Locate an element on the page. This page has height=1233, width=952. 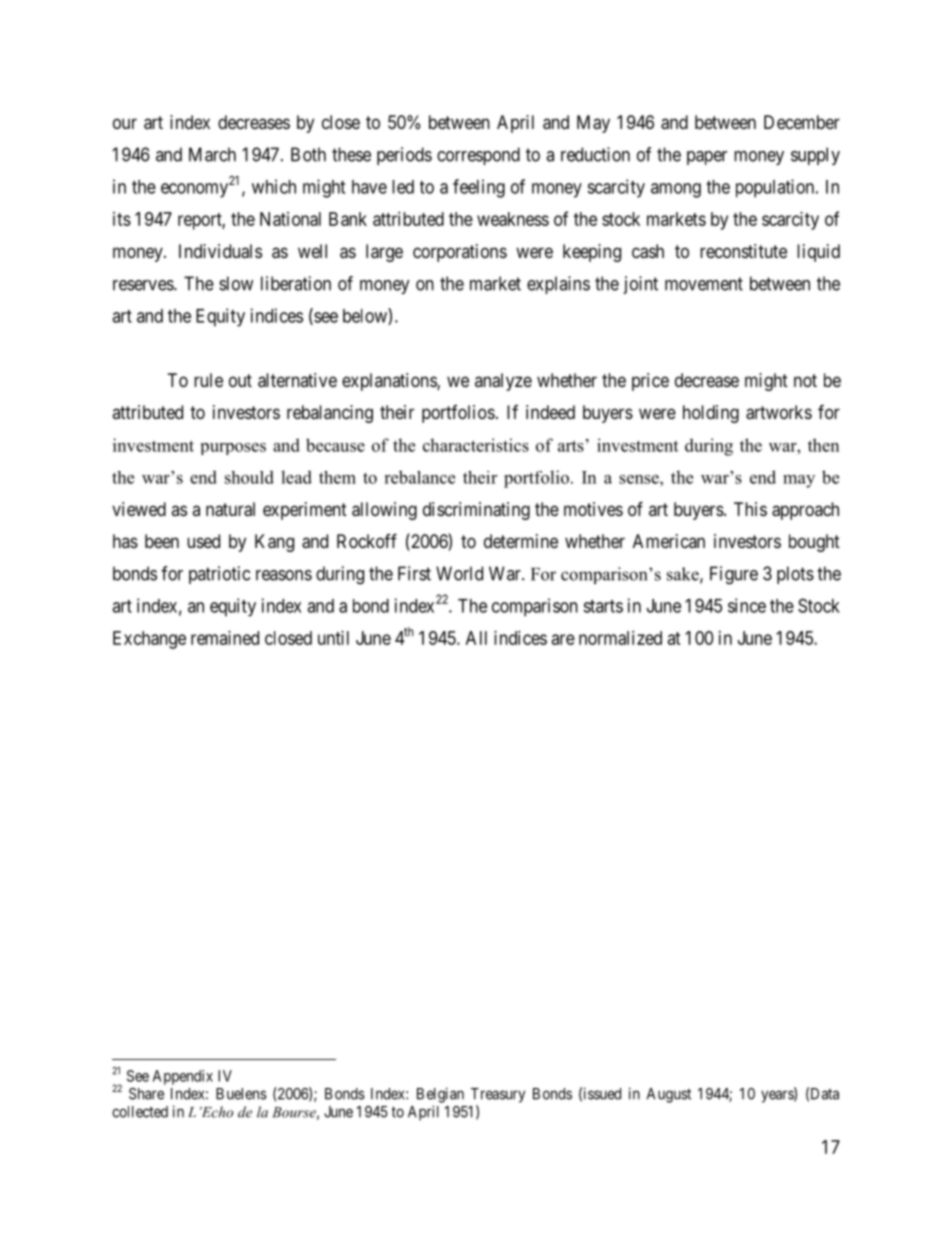
remained is located at coordinates (225, 638).
